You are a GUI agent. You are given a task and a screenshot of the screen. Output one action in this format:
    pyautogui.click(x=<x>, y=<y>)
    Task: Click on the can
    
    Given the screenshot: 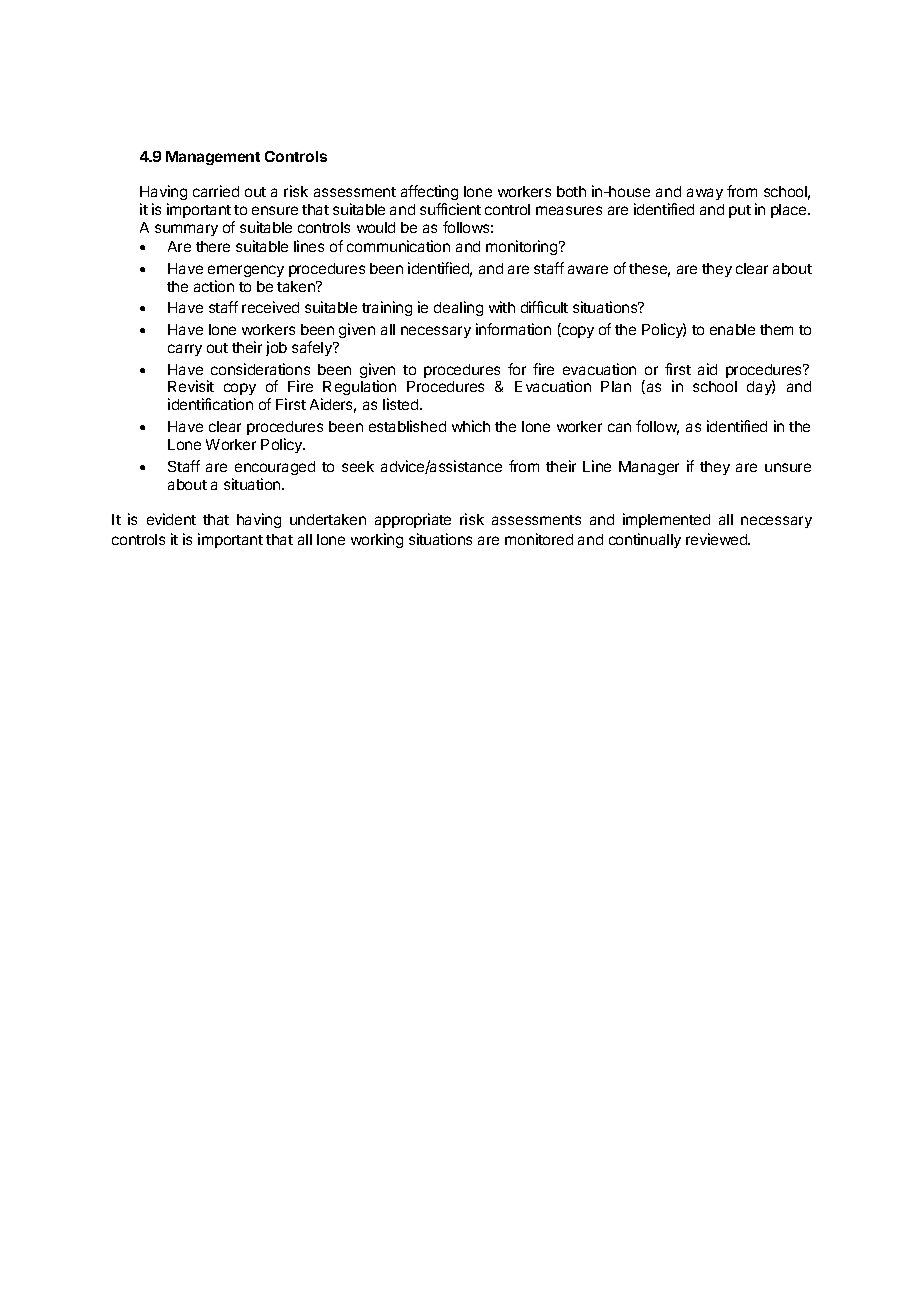 What is the action you would take?
    pyautogui.click(x=619, y=427)
